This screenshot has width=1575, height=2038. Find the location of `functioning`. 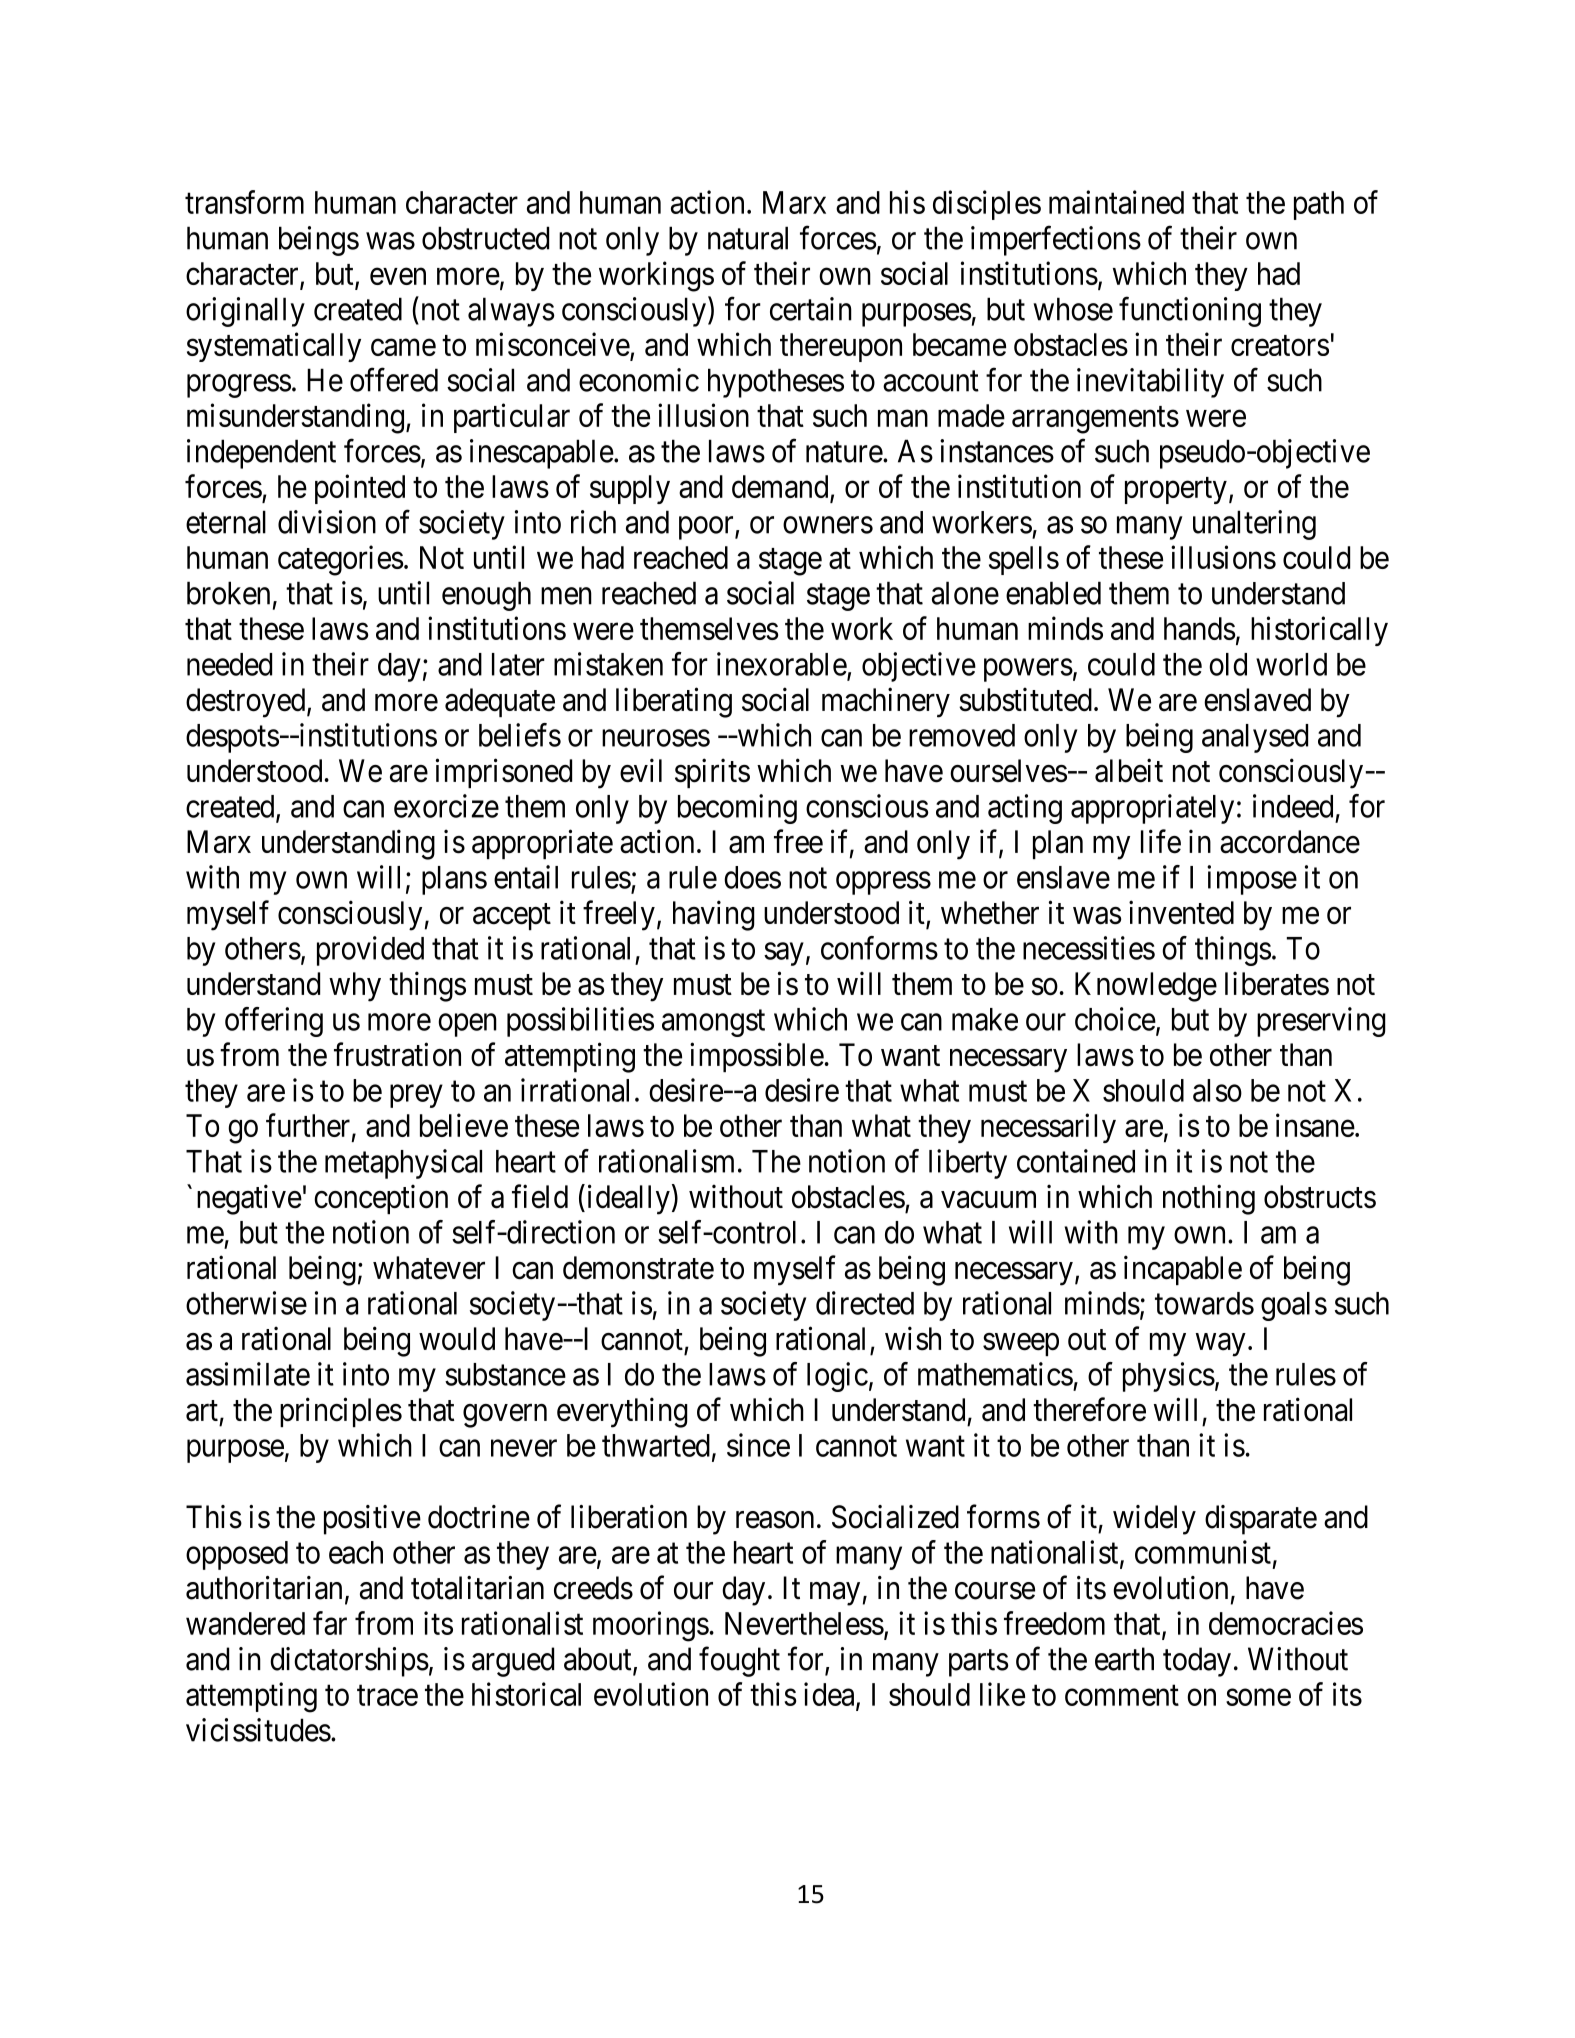

functioning is located at coordinates (1190, 312).
